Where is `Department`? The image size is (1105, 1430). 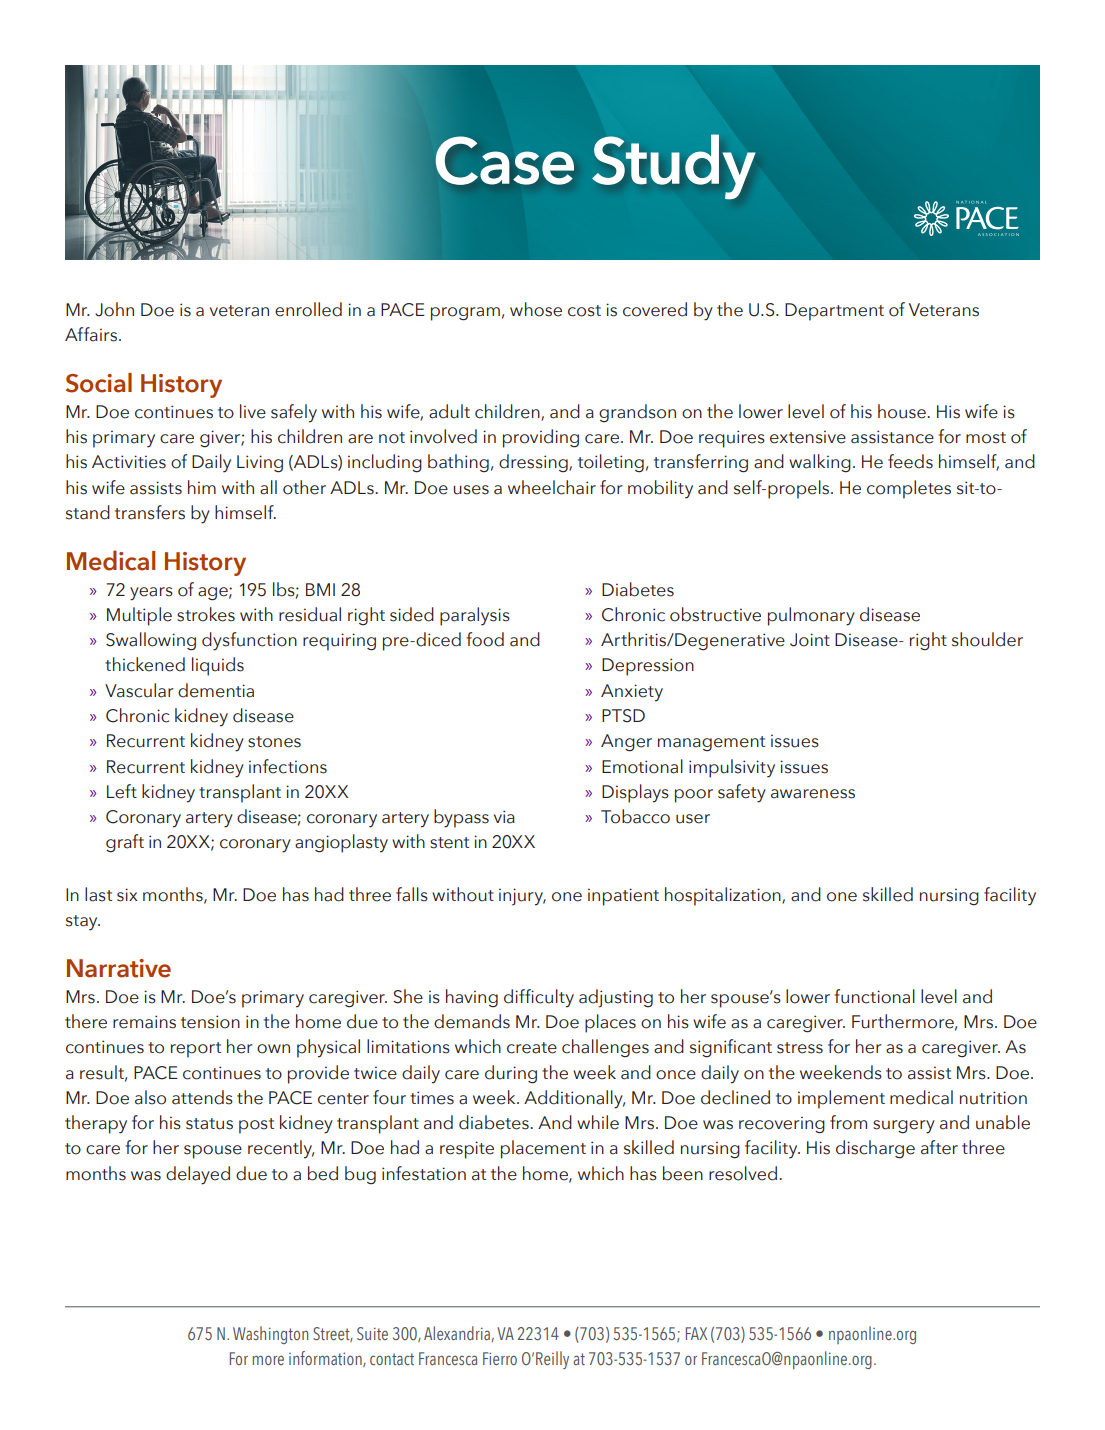 Department is located at coordinates (834, 312).
